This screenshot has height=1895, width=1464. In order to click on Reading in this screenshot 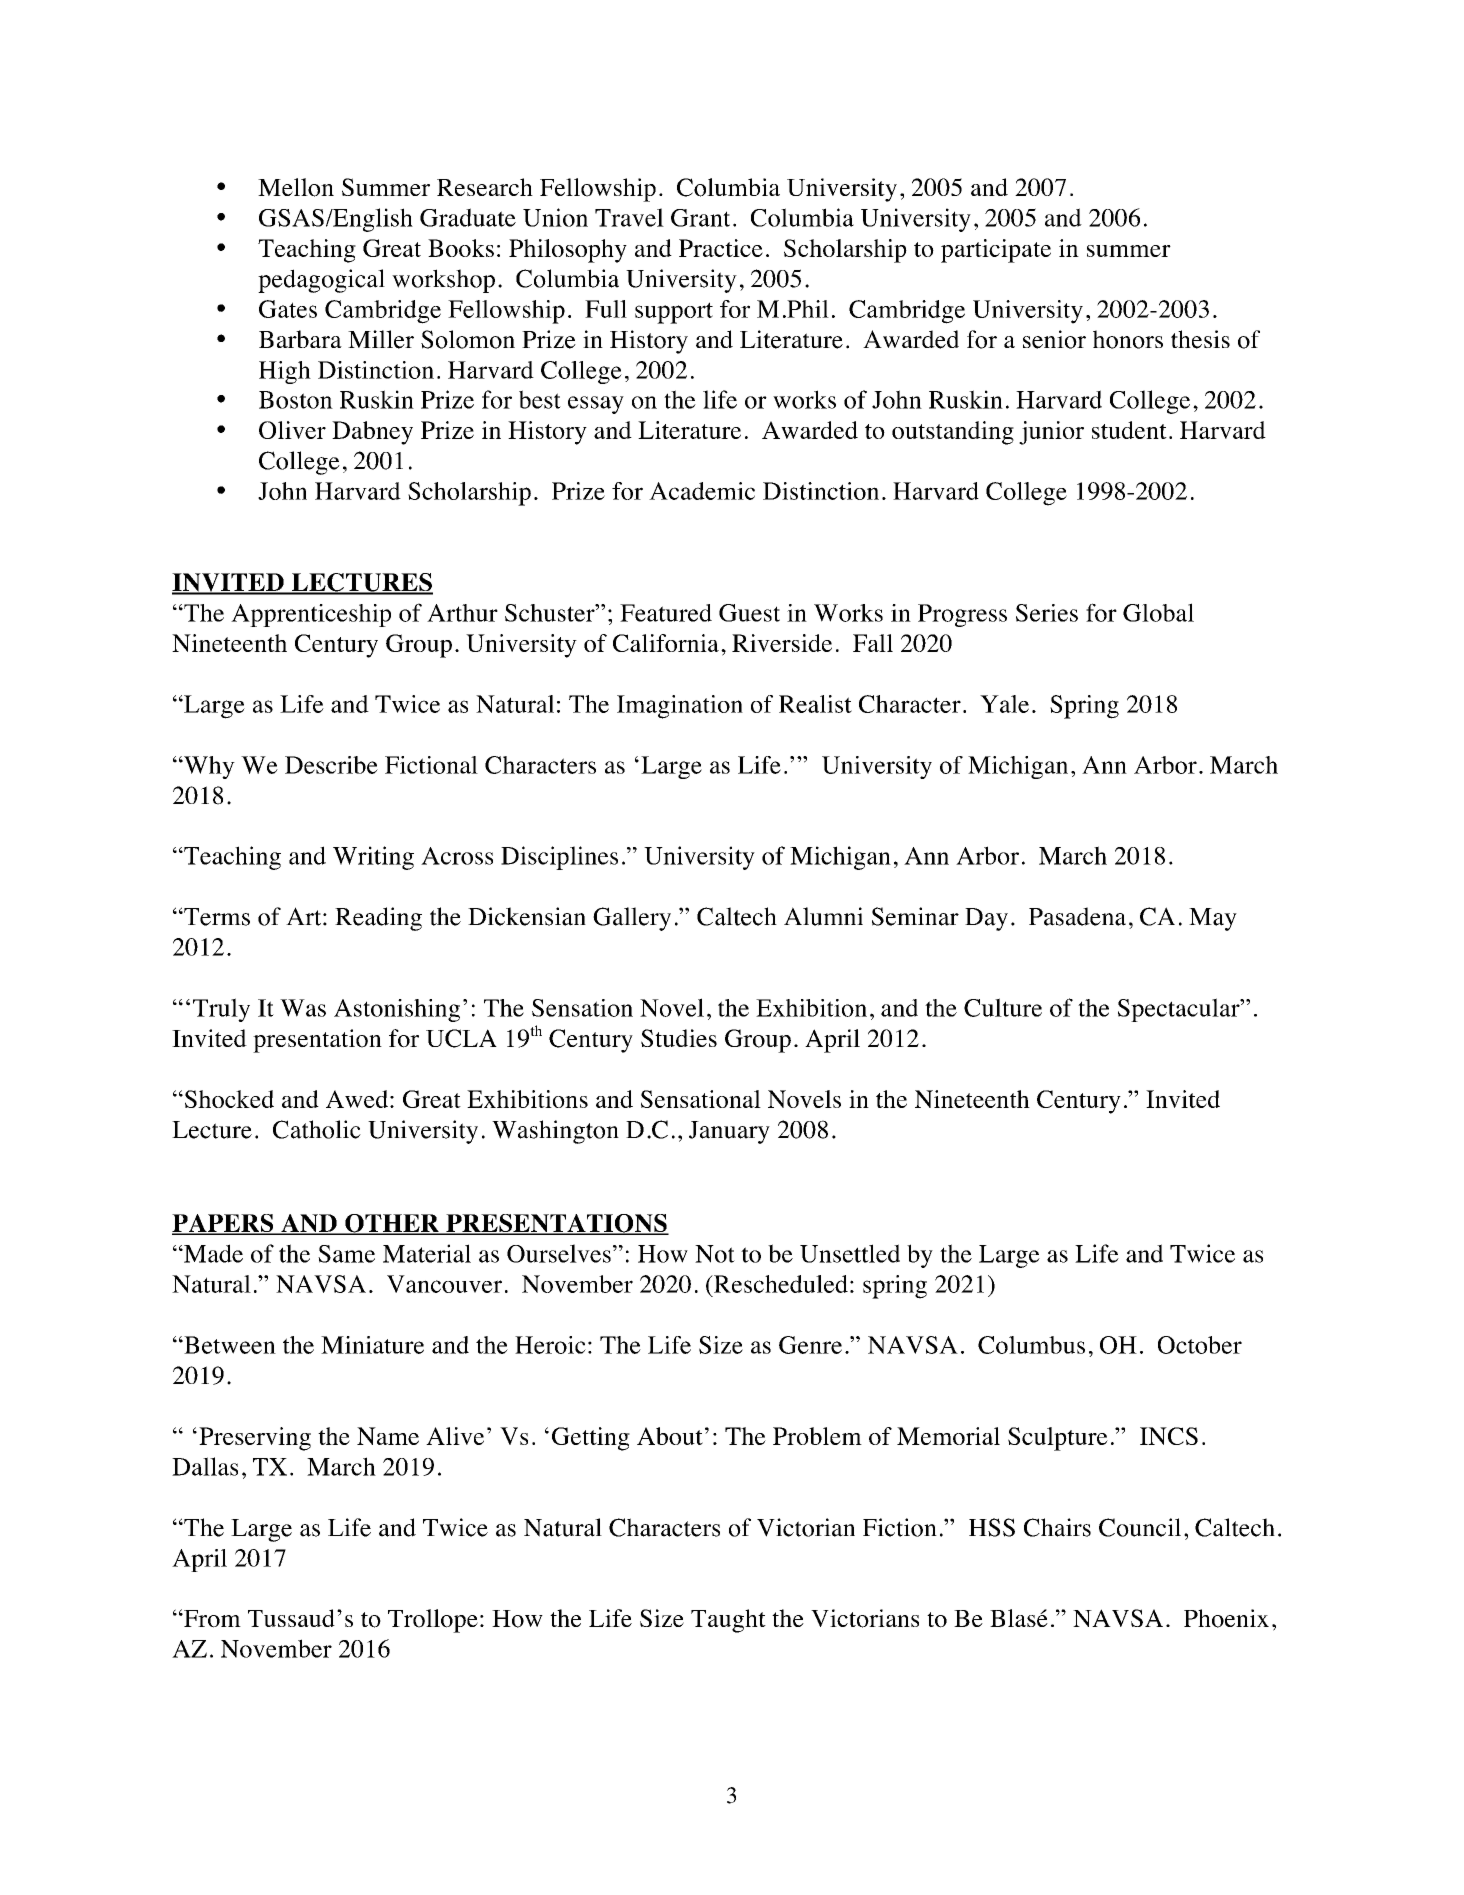, I will do `click(378, 919)`.
